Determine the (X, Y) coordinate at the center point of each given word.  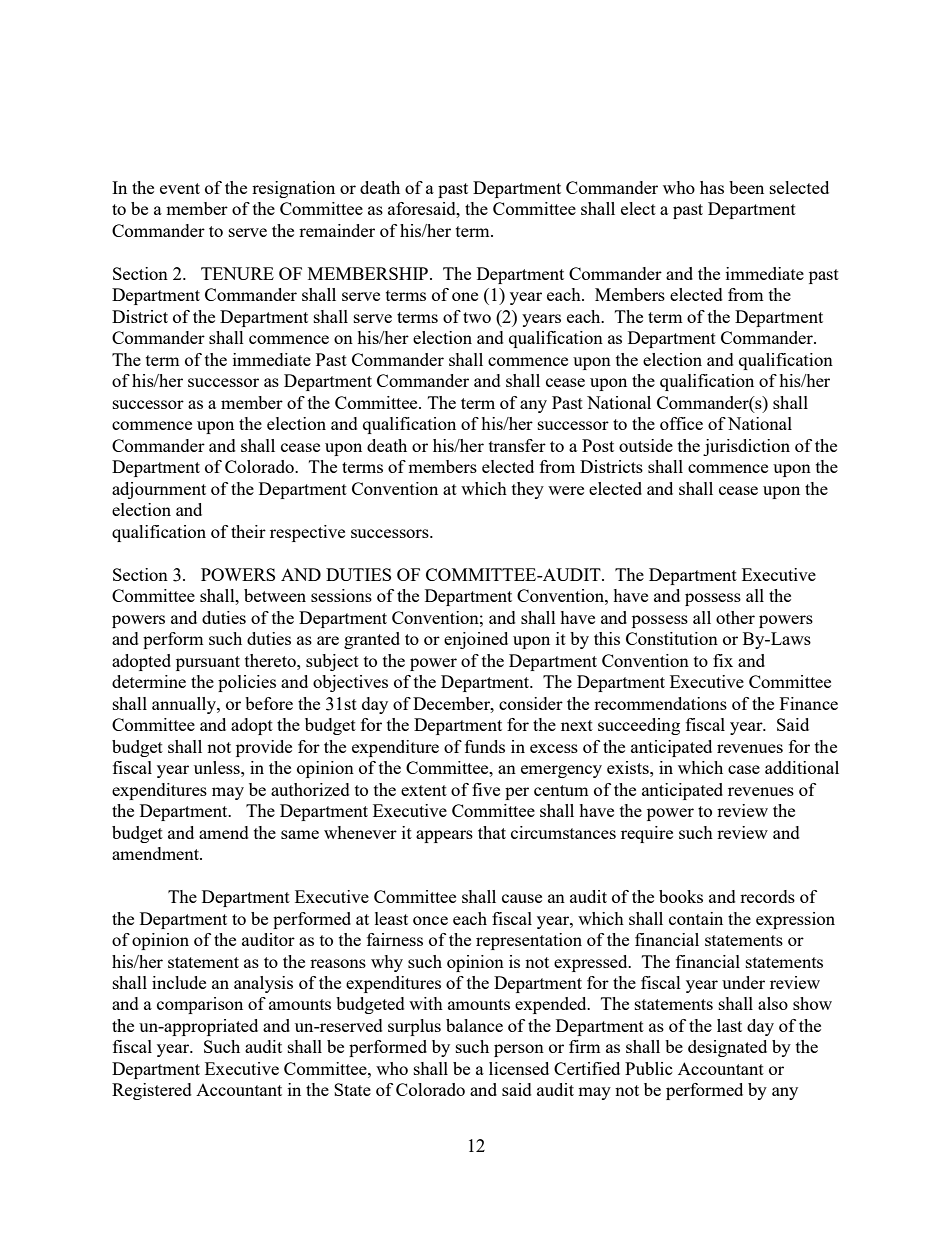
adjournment (159, 490)
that (492, 832)
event (180, 188)
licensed (519, 1068)
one (465, 296)
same (300, 834)
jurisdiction (746, 447)
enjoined (476, 640)
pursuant (208, 663)
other (735, 617)
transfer (517, 445)
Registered (152, 1091)
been (746, 187)
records (767, 896)
